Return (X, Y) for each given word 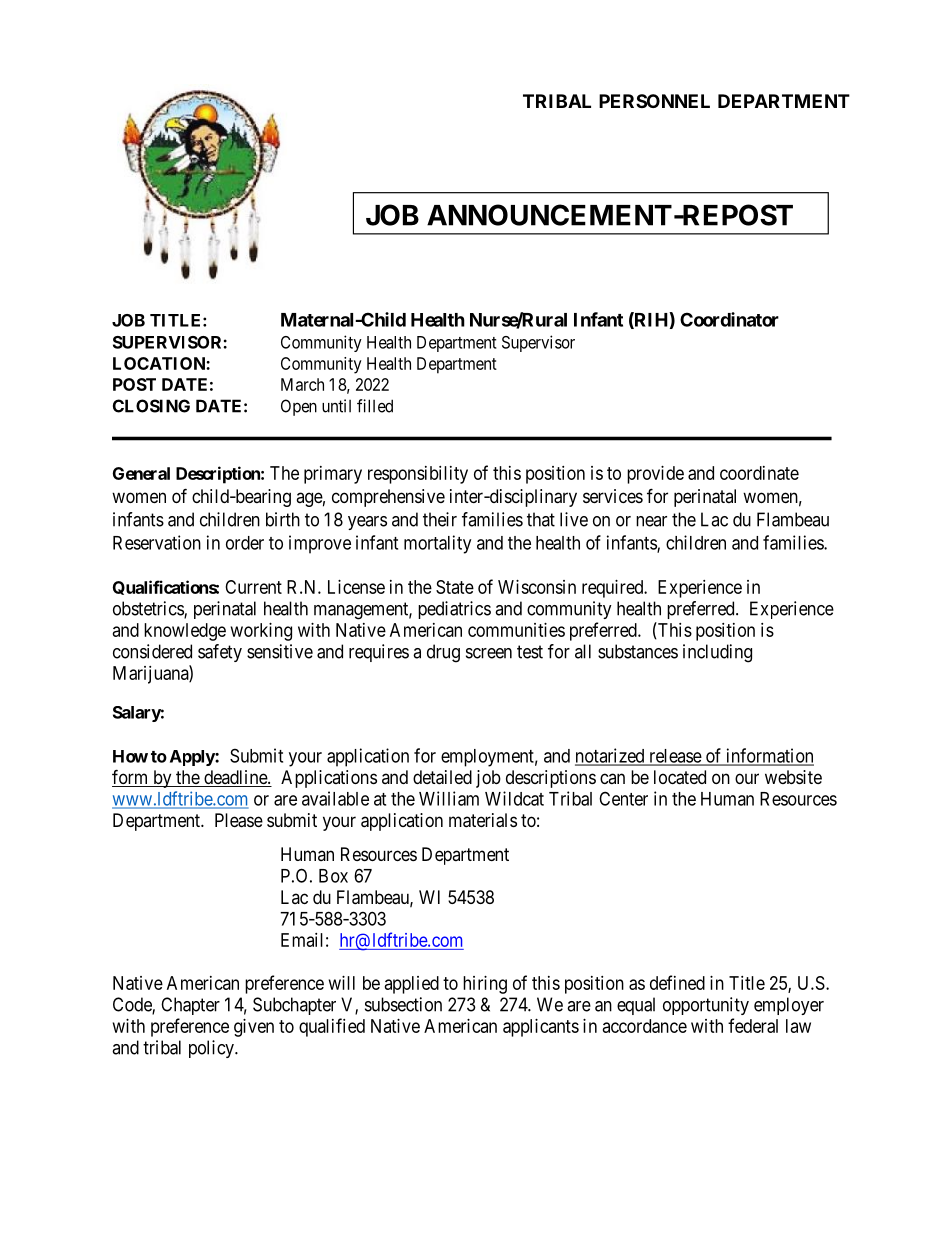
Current (253, 587)
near (651, 521)
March (302, 384)
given (254, 1028)
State (455, 587)
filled (375, 406)
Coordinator (729, 319)
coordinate (759, 473)
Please (239, 820)
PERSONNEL (654, 101)
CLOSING (151, 406)
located (680, 777)
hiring (485, 985)
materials (483, 820)
